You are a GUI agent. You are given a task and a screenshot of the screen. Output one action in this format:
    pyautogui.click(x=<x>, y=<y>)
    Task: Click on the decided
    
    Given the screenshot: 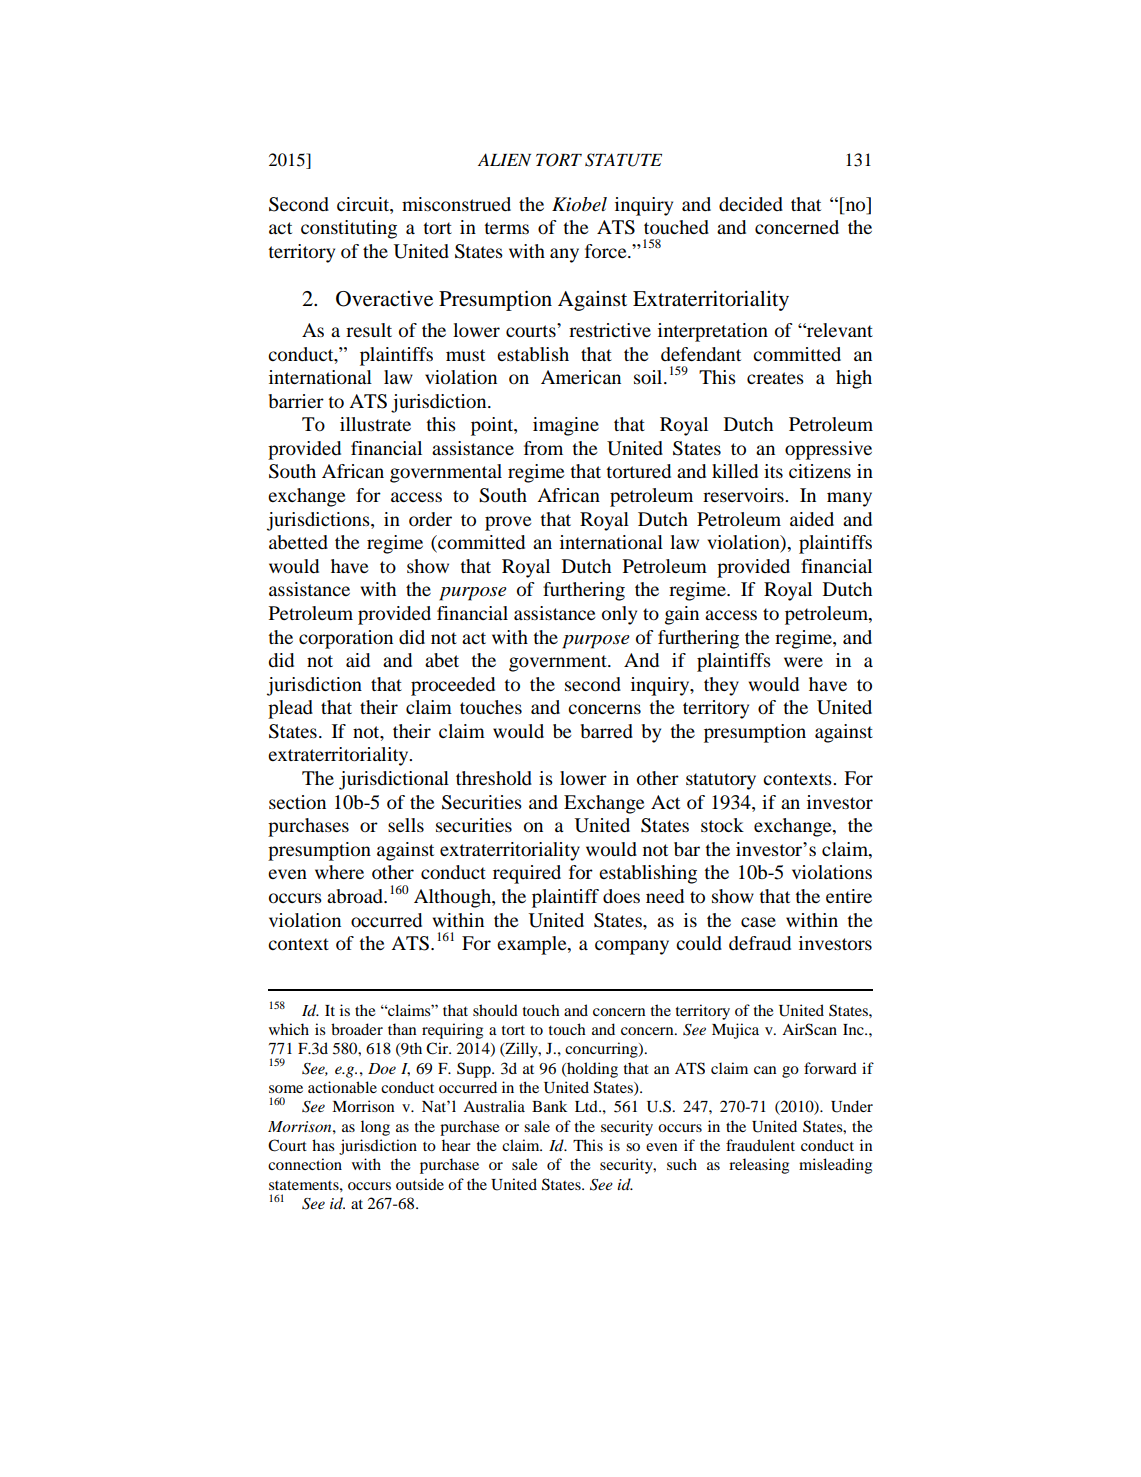 What is the action you would take?
    pyautogui.click(x=751, y=204)
